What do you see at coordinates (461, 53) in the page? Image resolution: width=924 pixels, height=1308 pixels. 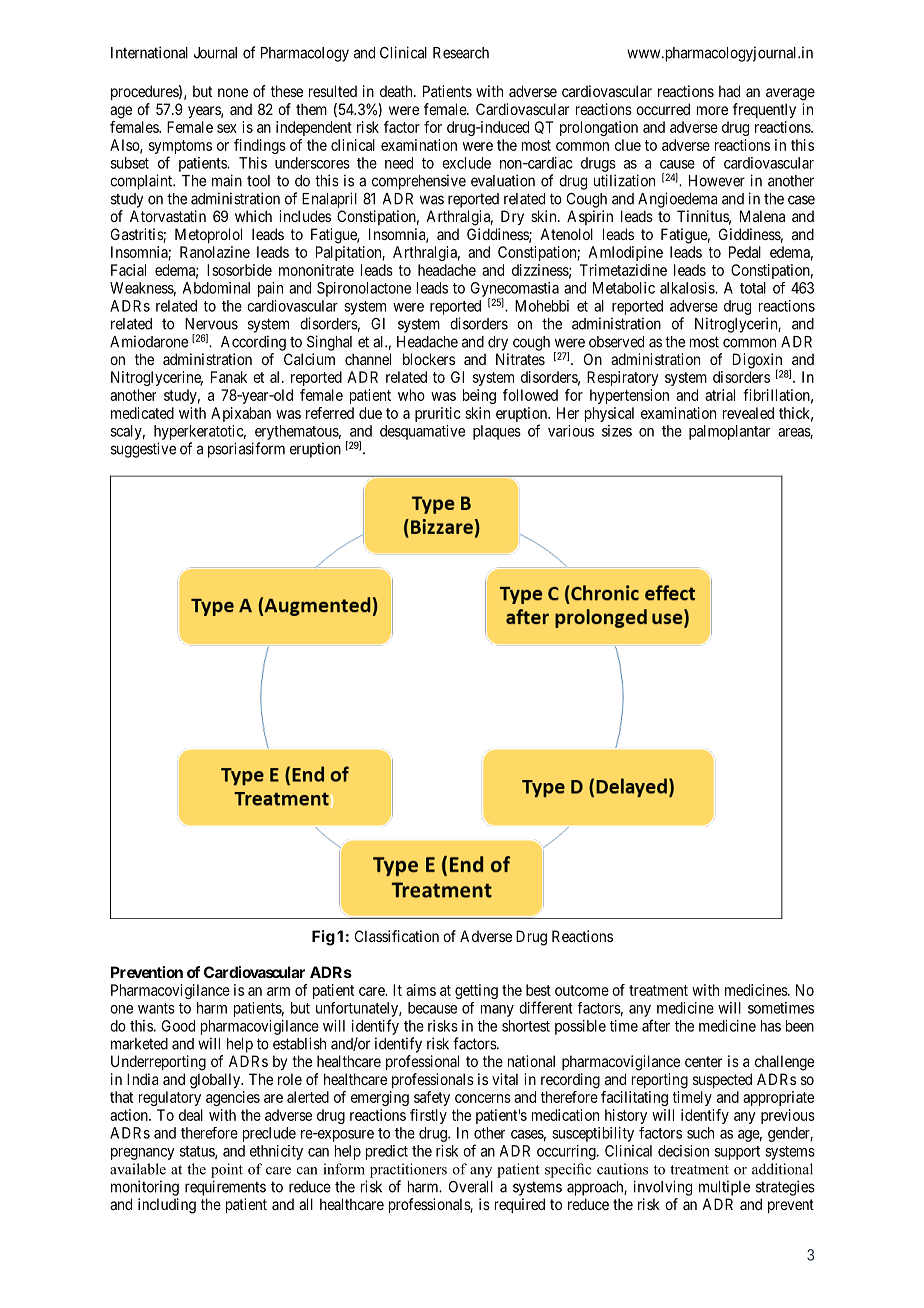 I see `Research` at bounding box center [461, 53].
